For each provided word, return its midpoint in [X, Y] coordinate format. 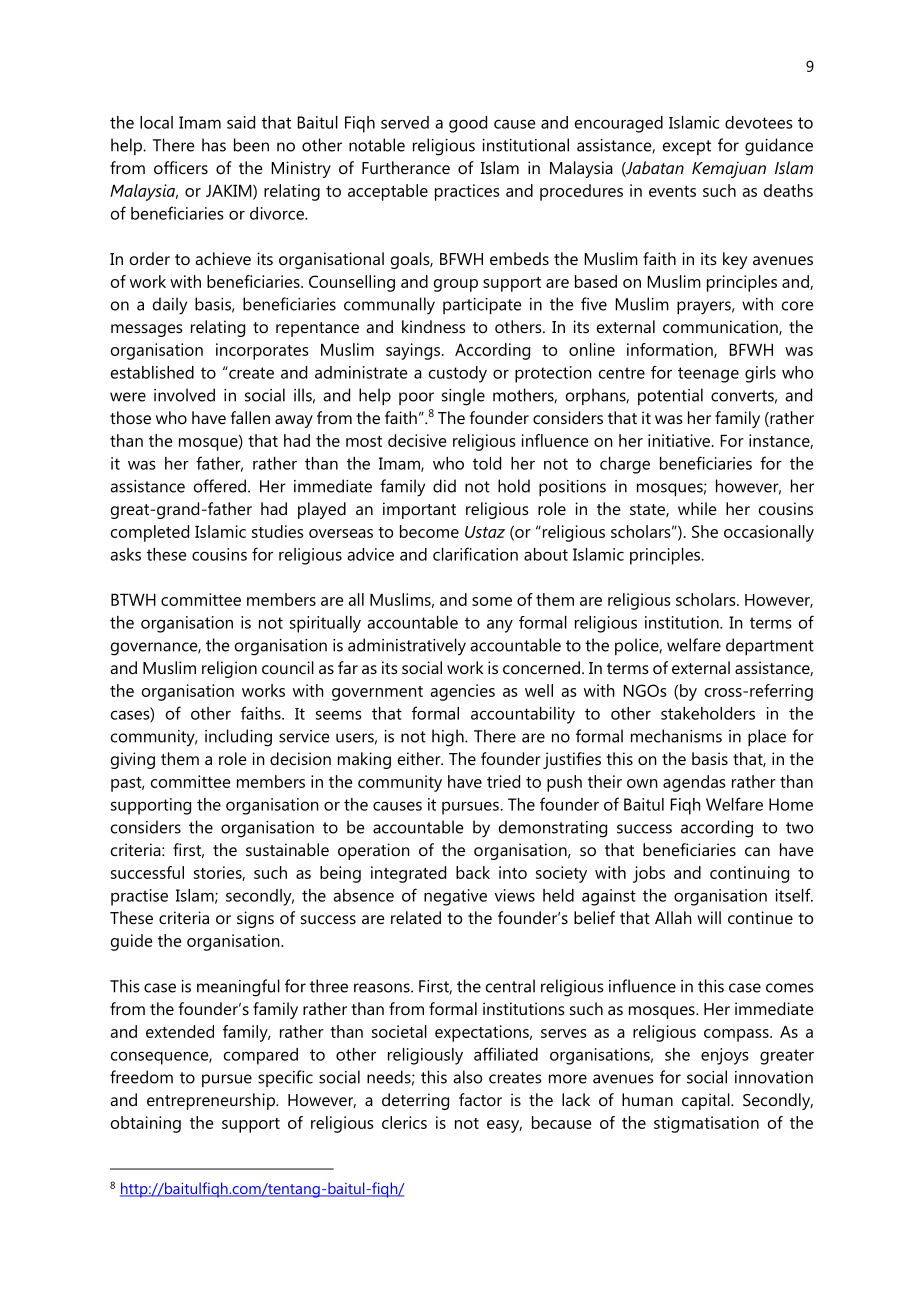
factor [480, 1099]
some [492, 601]
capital [707, 1101]
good [468, 124]
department [770, 646]
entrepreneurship [212, 1101]
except [687, 147]
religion [229, 669]
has [214, 145]
